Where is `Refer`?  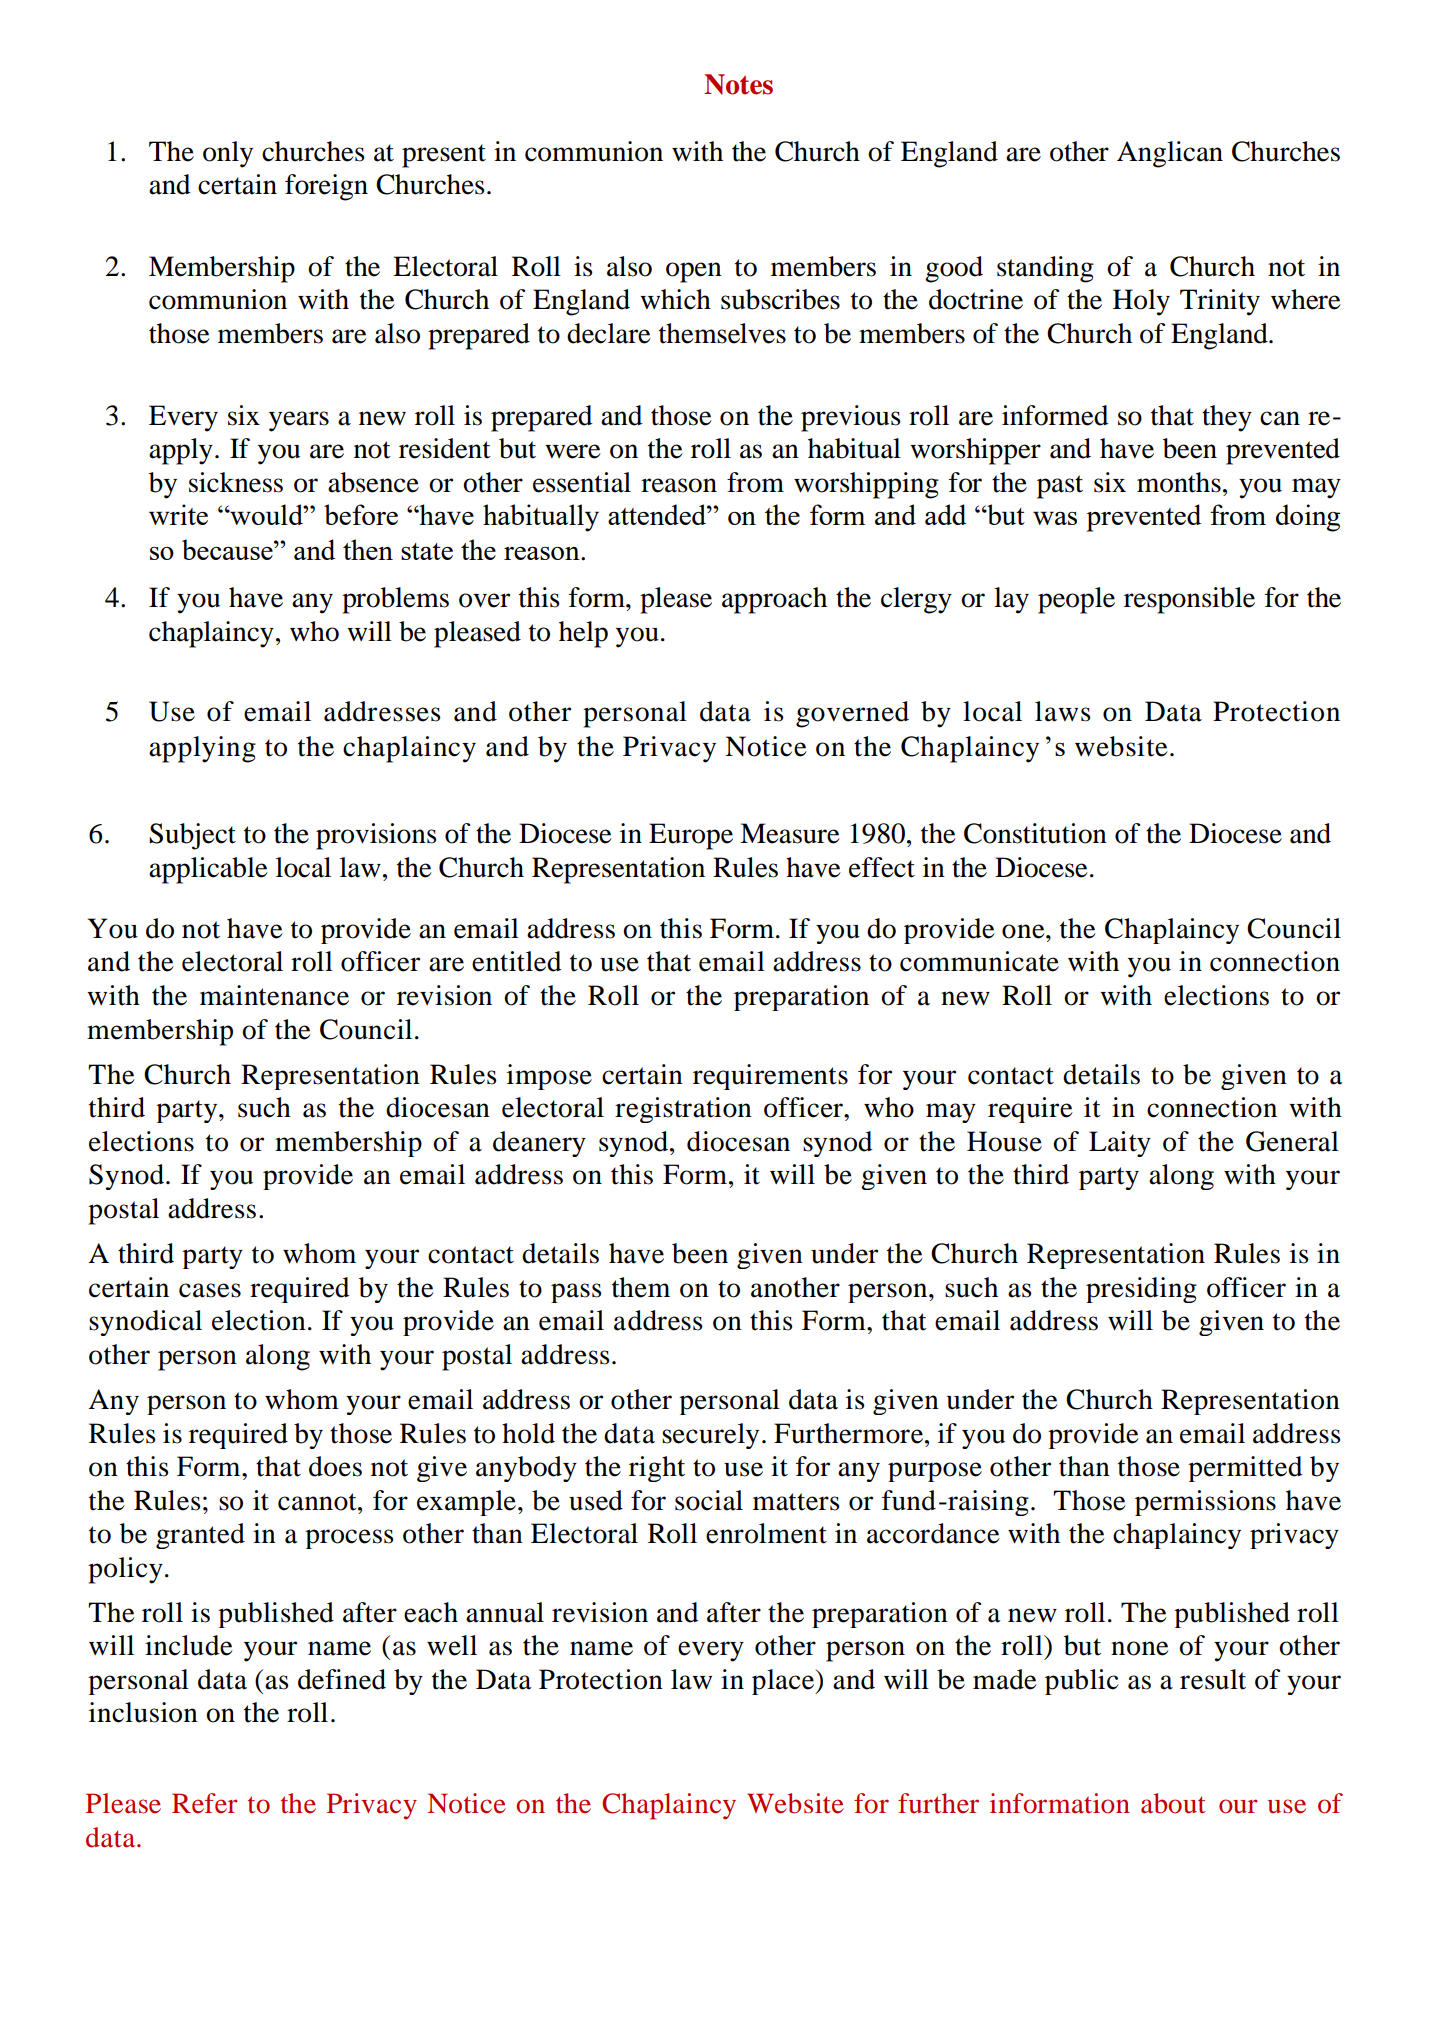
Refer is located at coordinates (205, 1803).
